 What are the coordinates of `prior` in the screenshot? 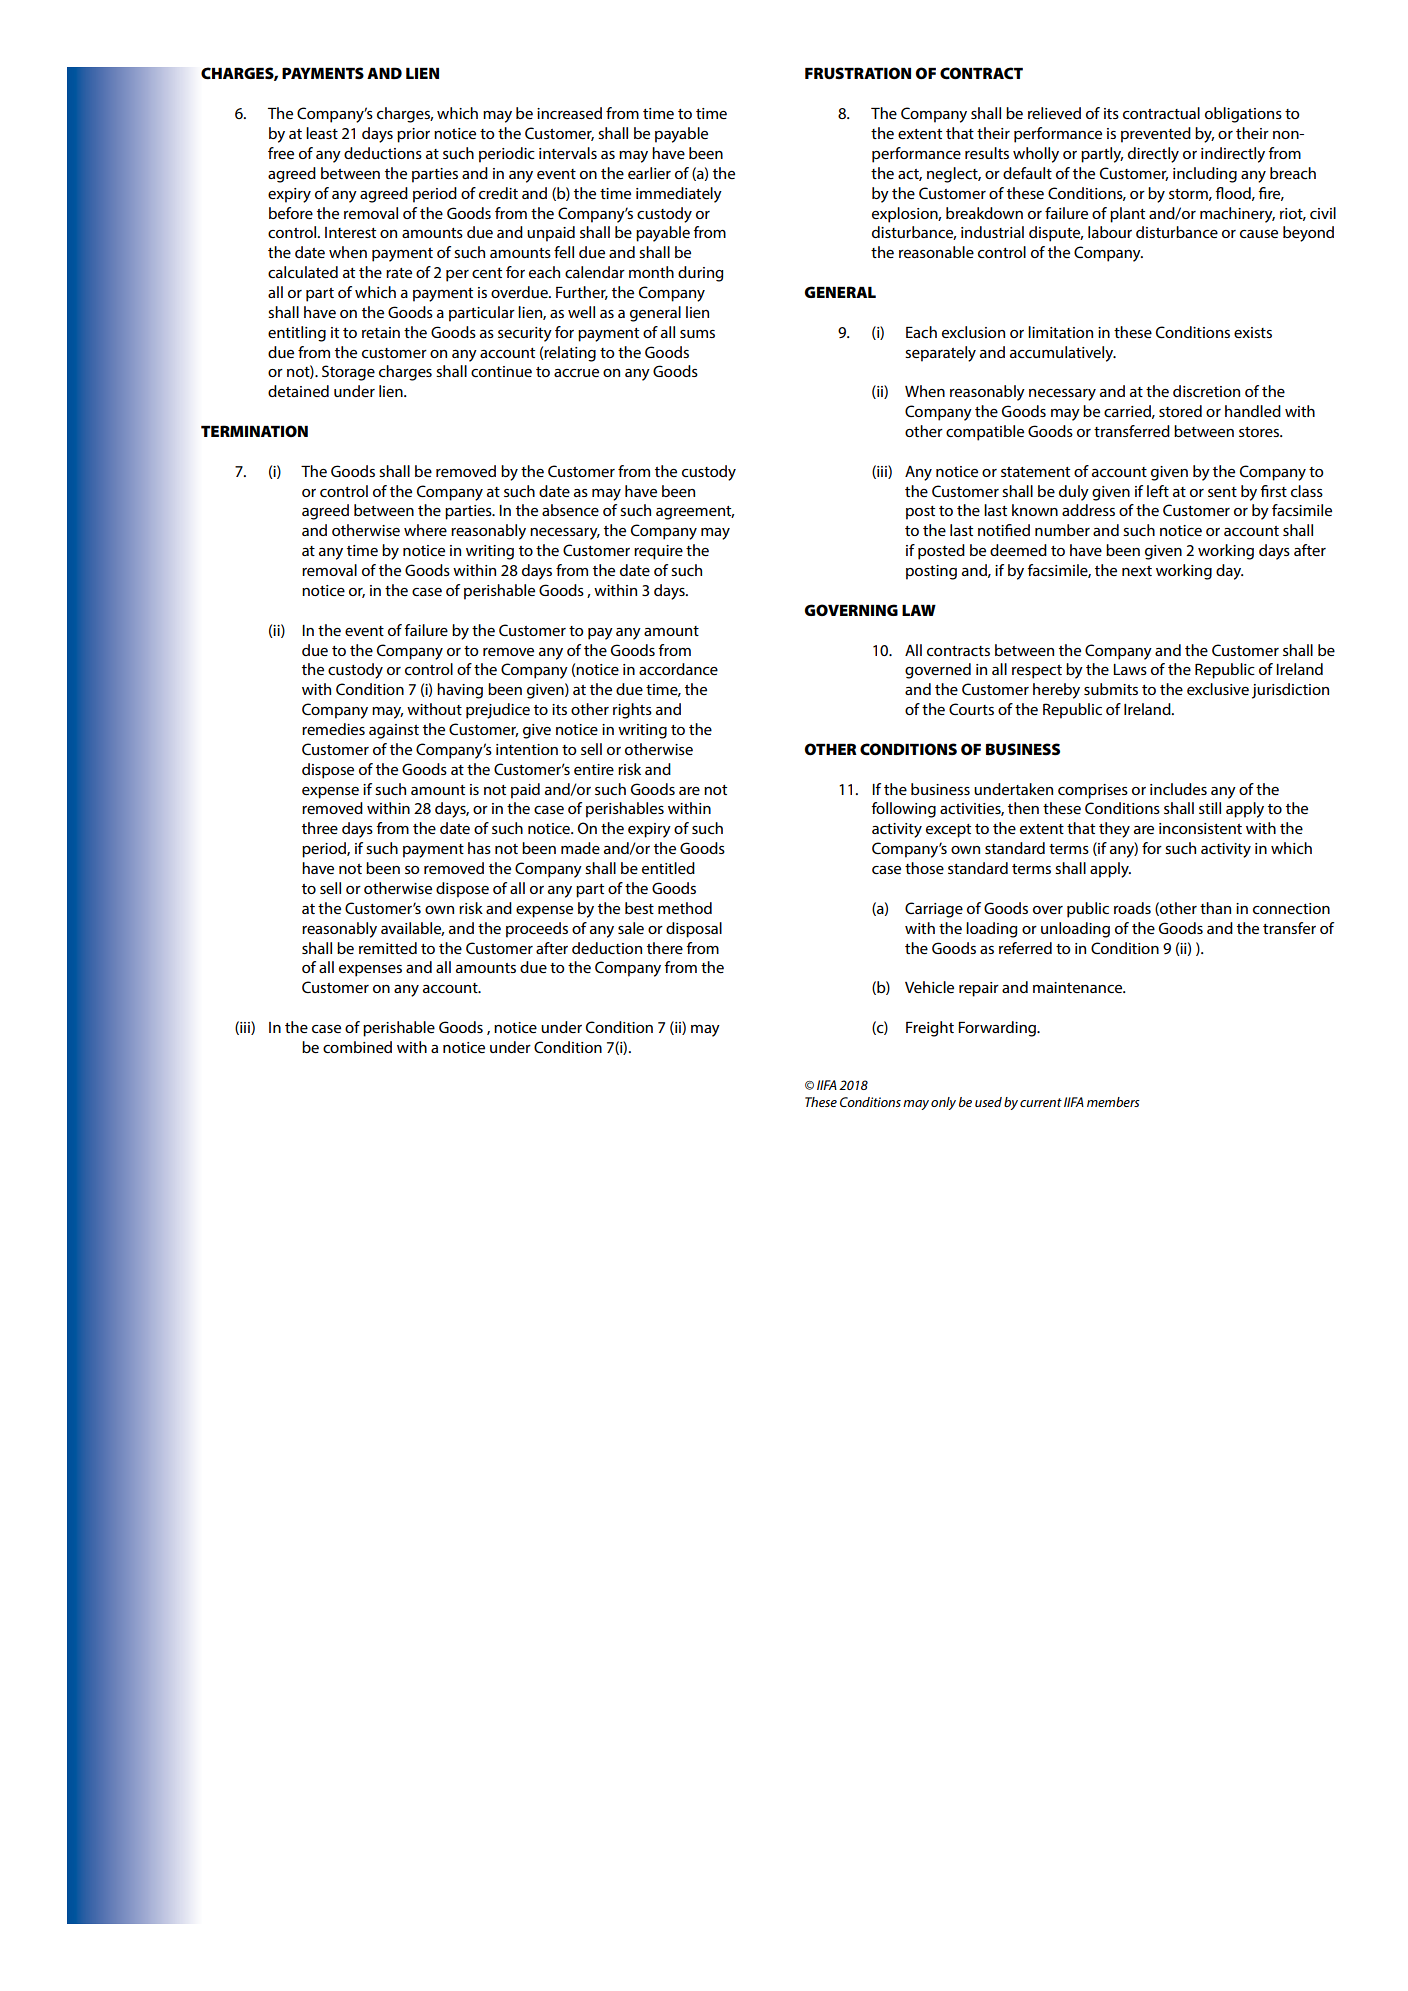 It's located at (413, 135).
